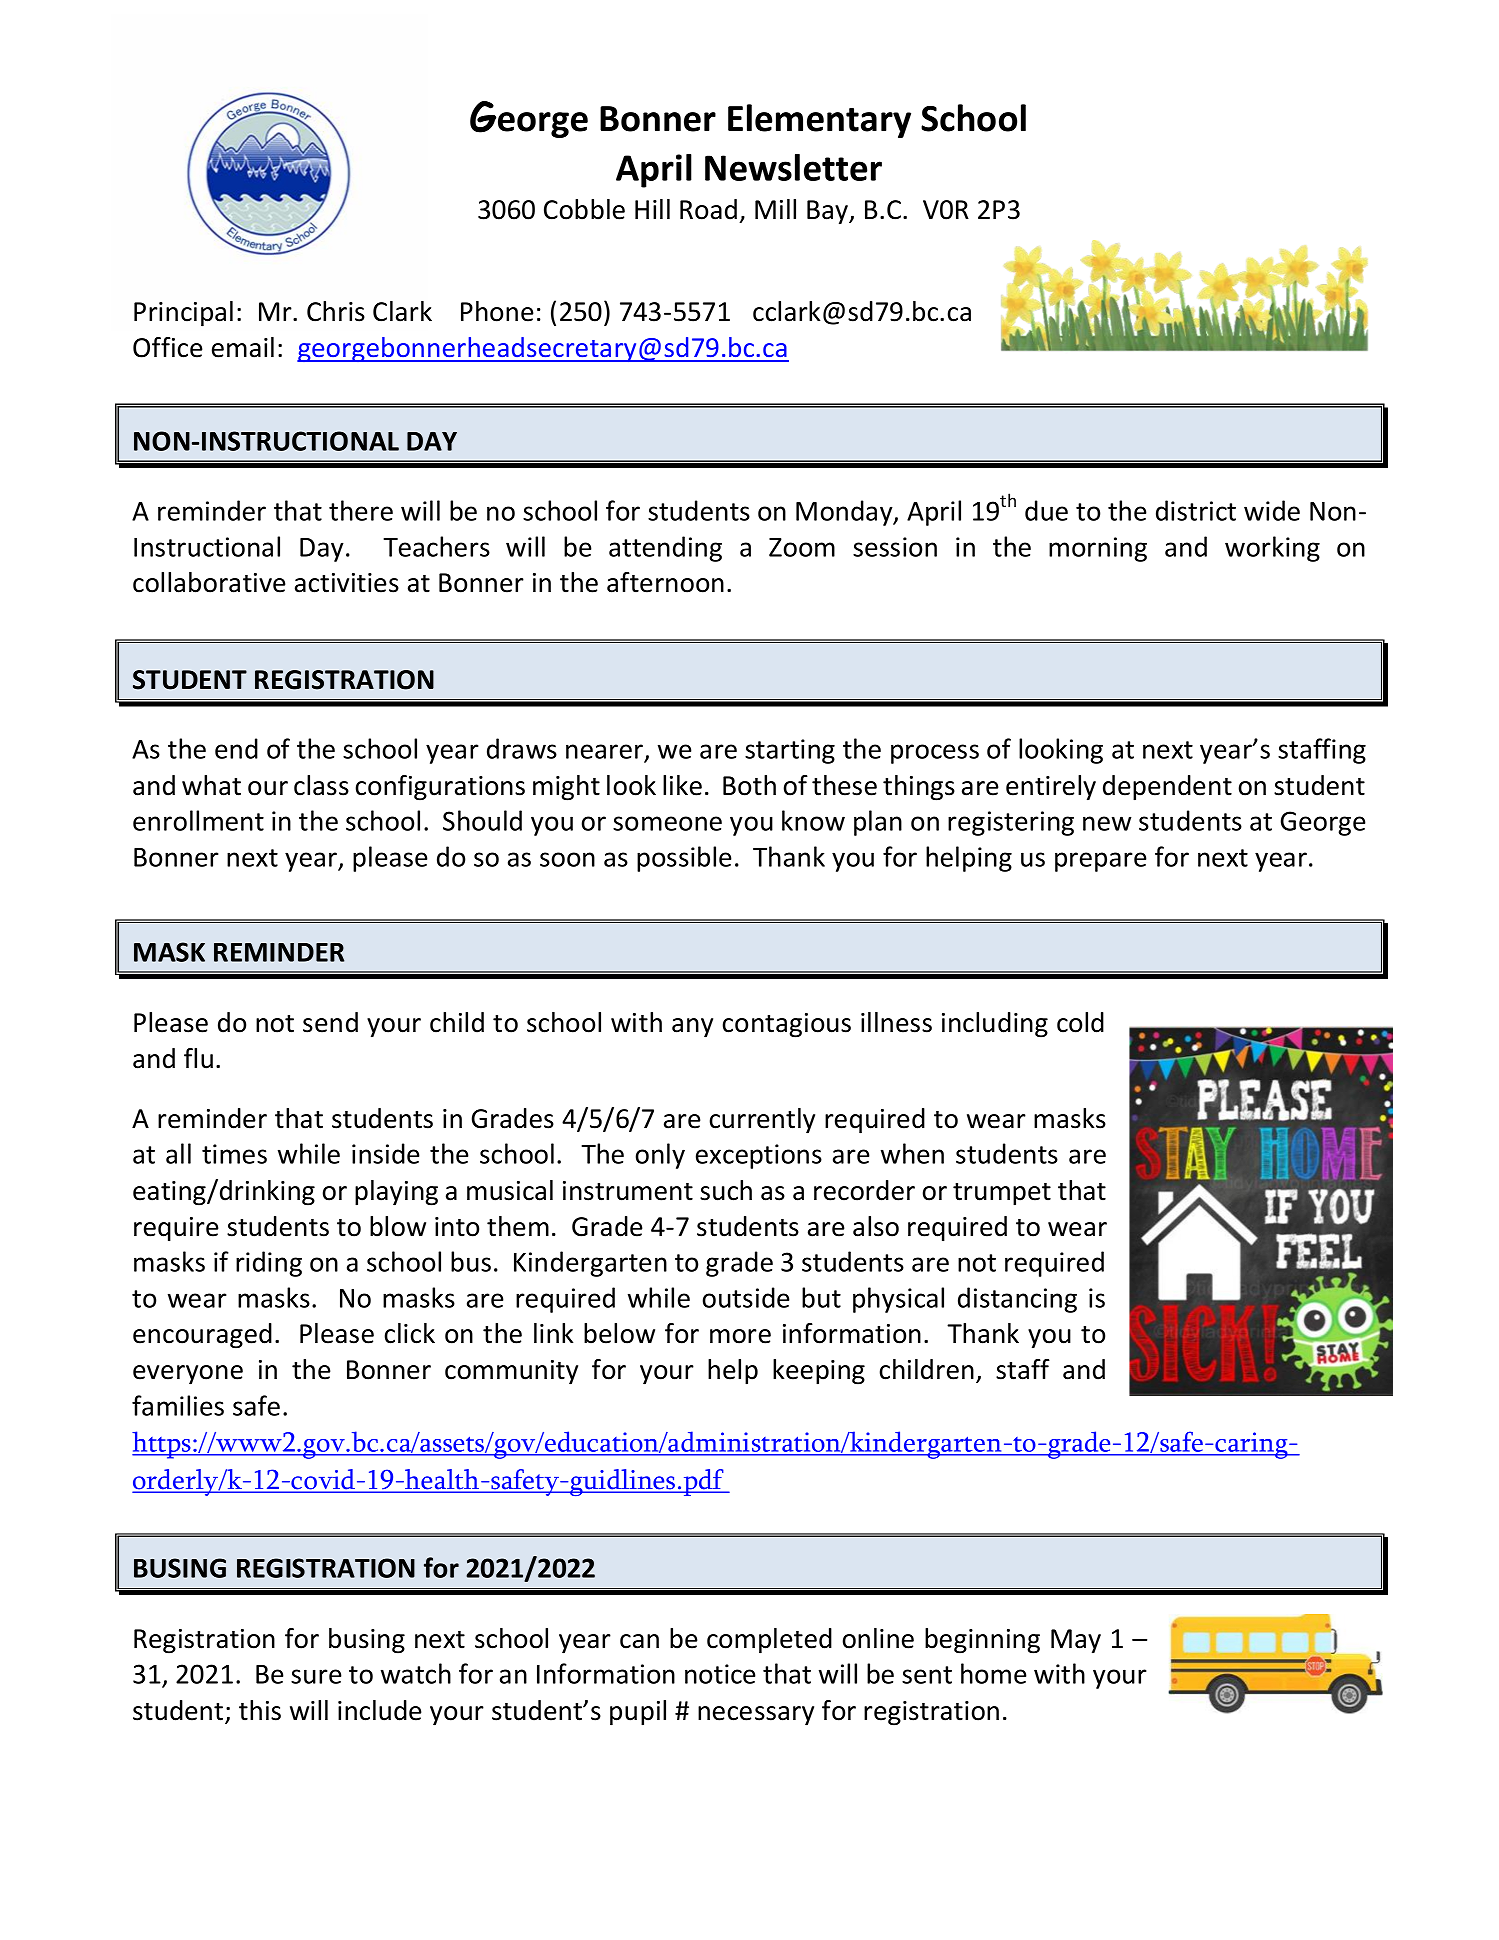  Describe the element at coordinates (347, 583) in the document. I see `activities` at that location.
